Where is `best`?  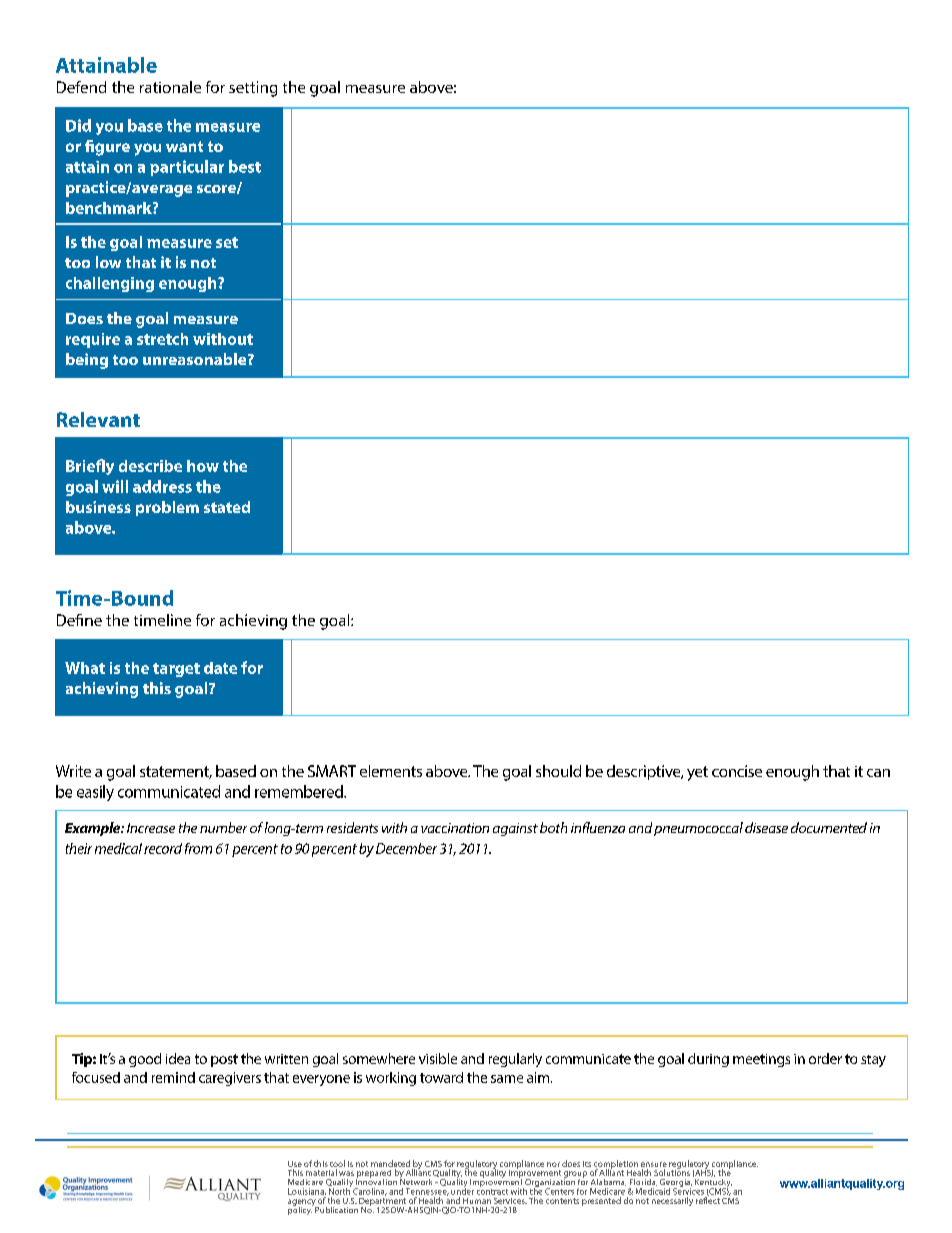
best is located at coordinates (245, 166).
